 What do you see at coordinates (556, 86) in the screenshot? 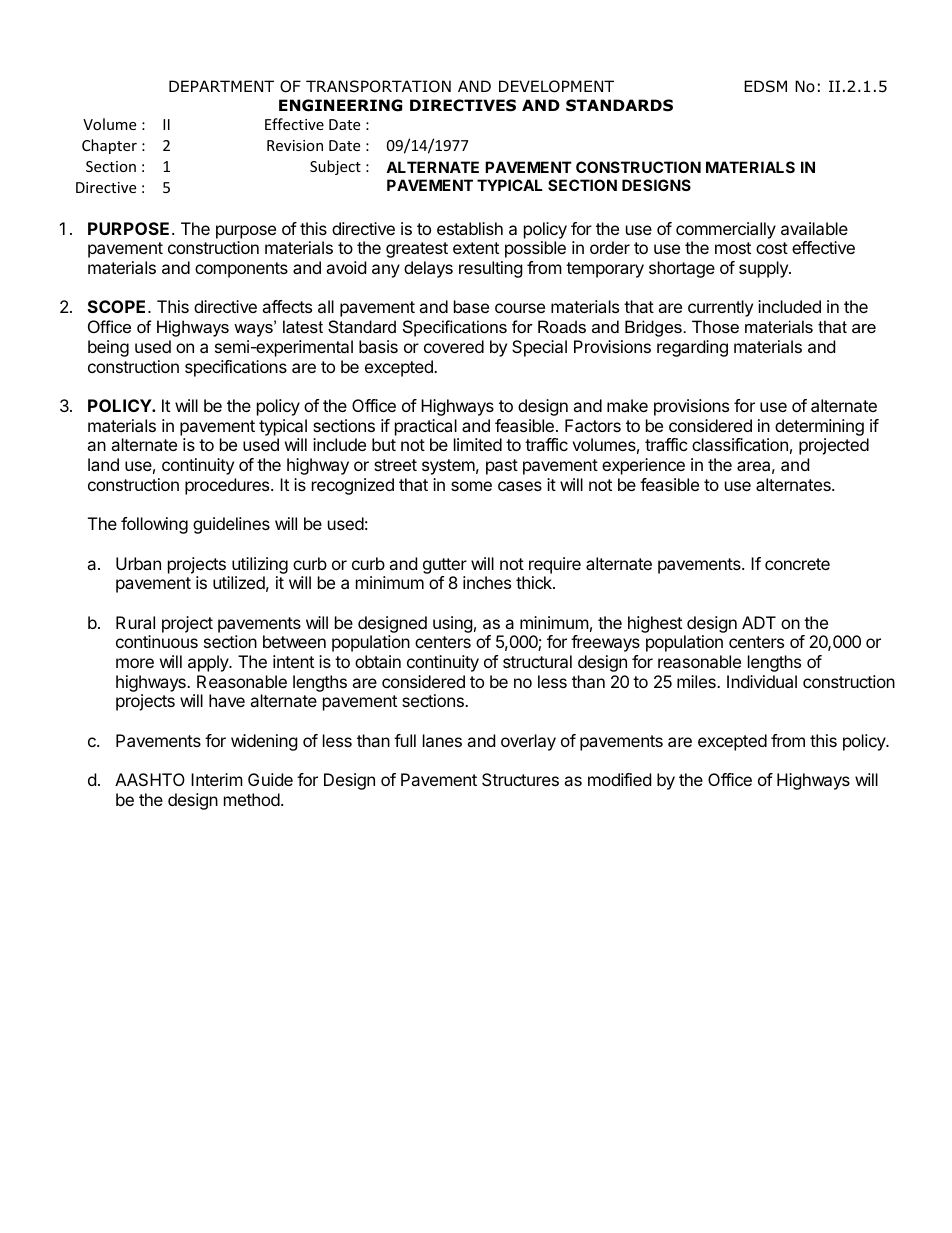
I see `DEVELOPMENT` at bounding box center [556, 86].
